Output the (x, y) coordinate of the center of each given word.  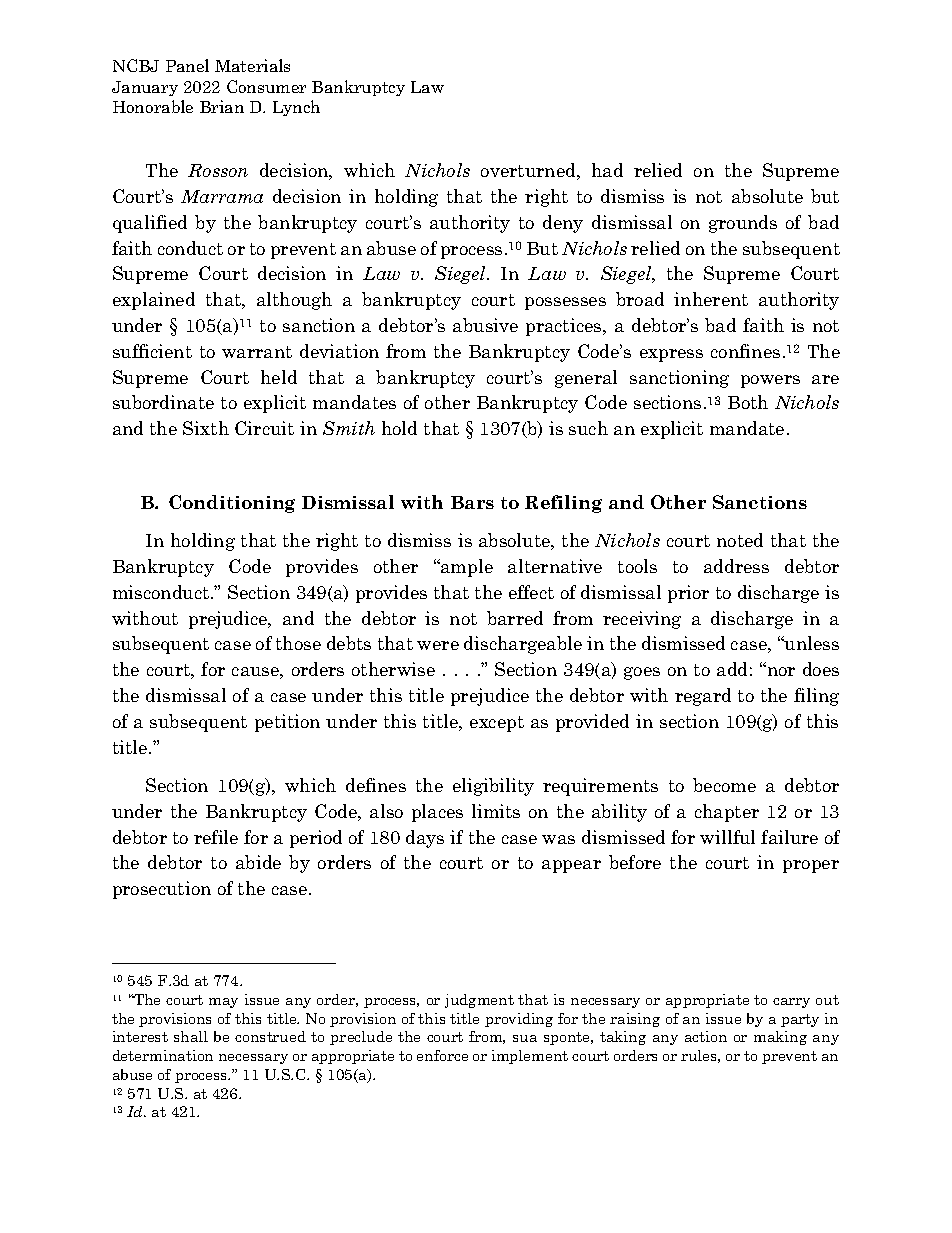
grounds (743, 224)
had (607, 170)
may (223, 1003)
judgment (479, 1001)
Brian (222, 106)
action (706, 1036)
